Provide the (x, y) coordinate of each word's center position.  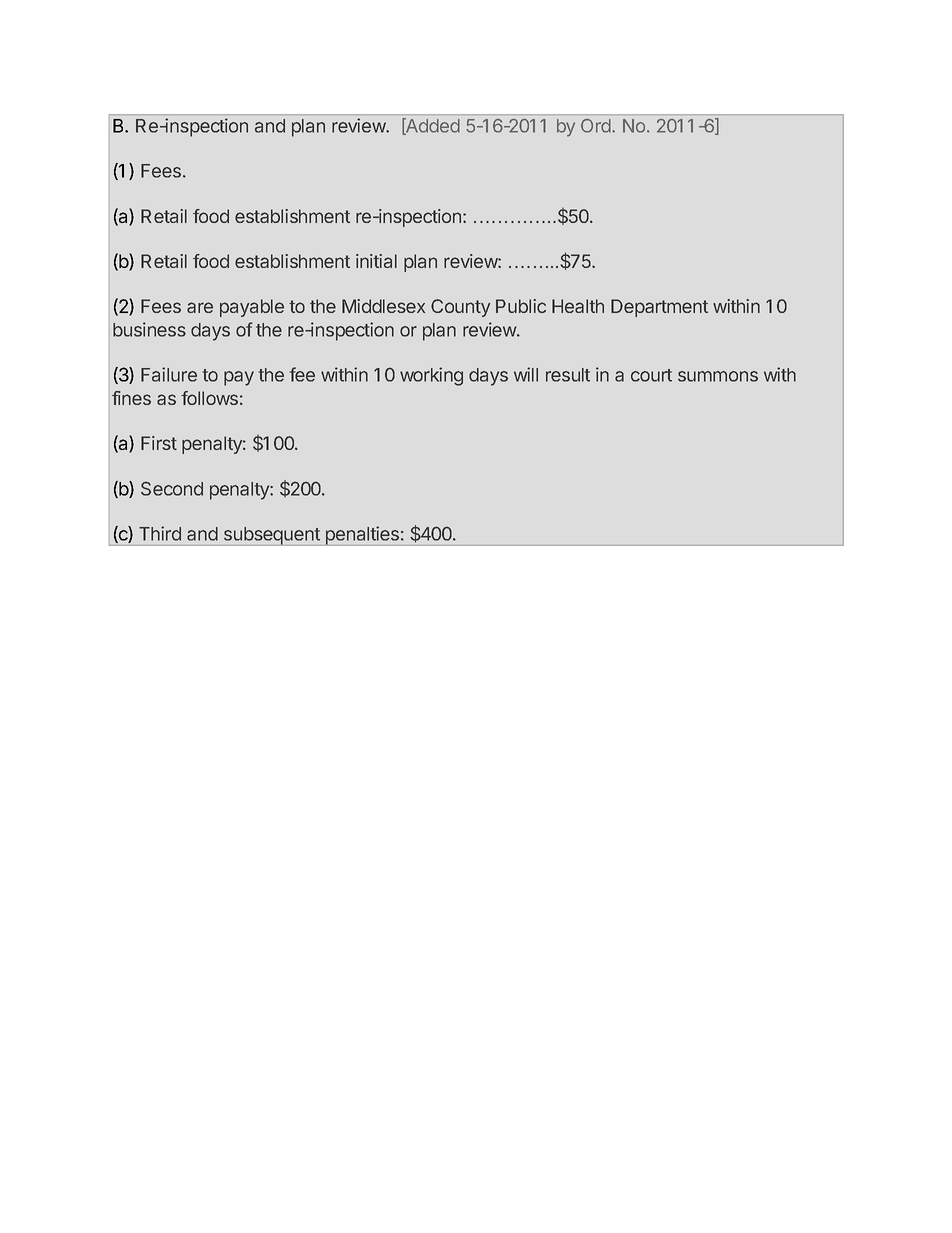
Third (160, 533)
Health (578, 306)
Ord (597, 126)
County (460, 308)
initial (376, 261)
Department (659, 308)
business (149, 329)
